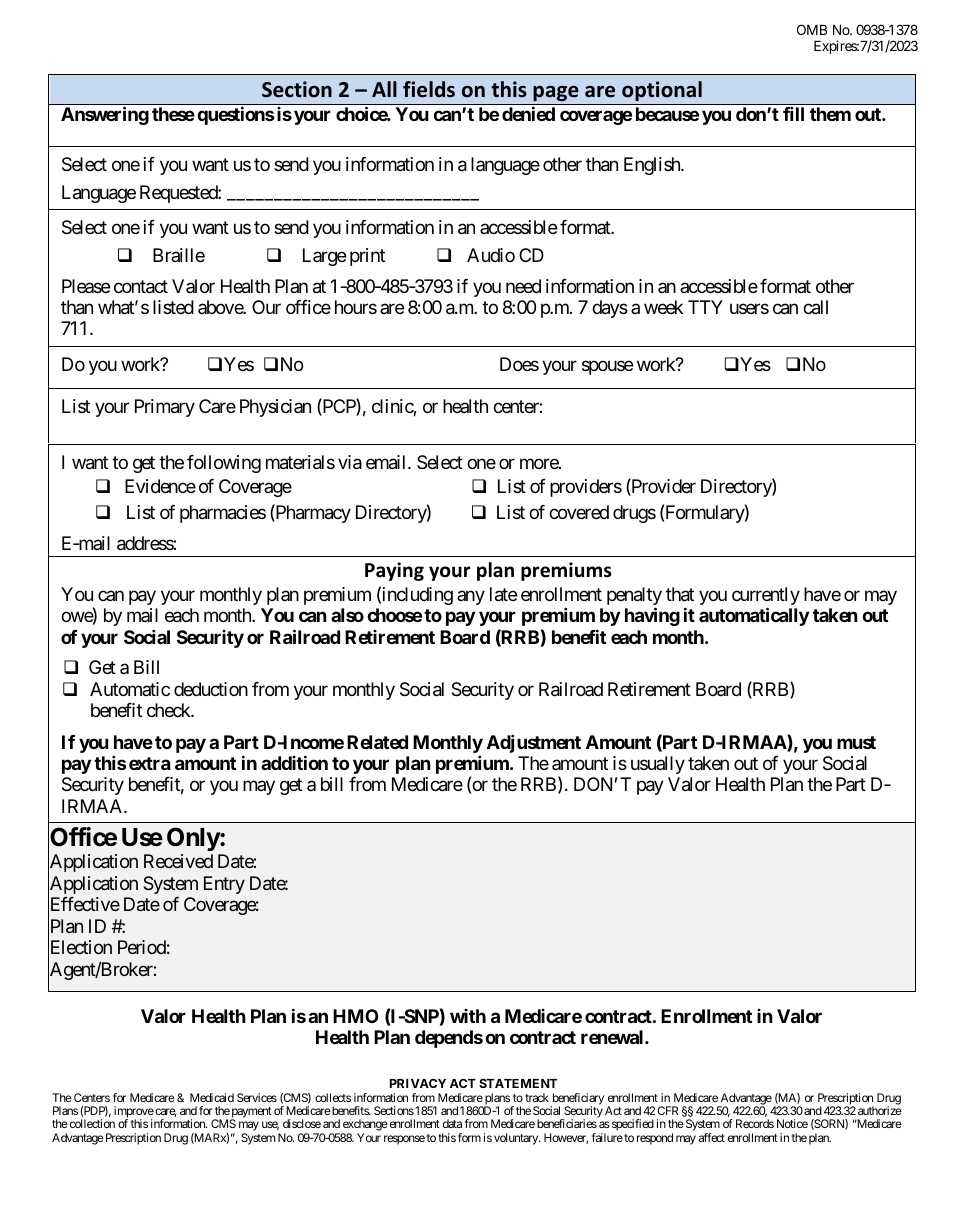 The height and width of the screenshot is (1232, 954). Describe the element at coordinates (141, 287) in the screenshot. I see `contact` at that location.
